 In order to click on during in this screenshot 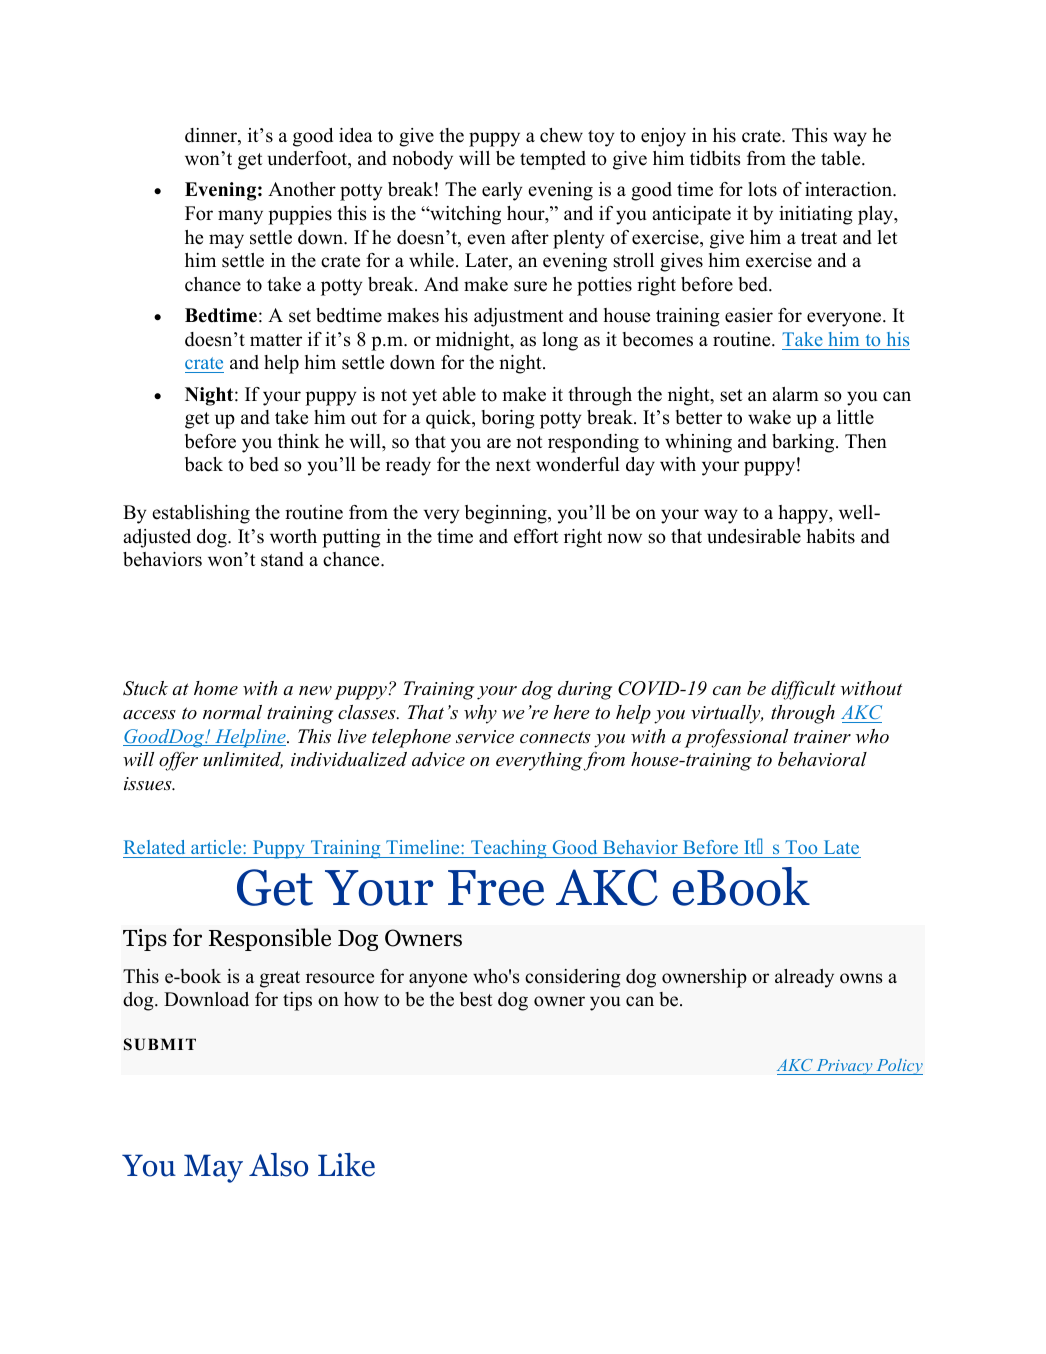, I will do `click(585, 690)`.
